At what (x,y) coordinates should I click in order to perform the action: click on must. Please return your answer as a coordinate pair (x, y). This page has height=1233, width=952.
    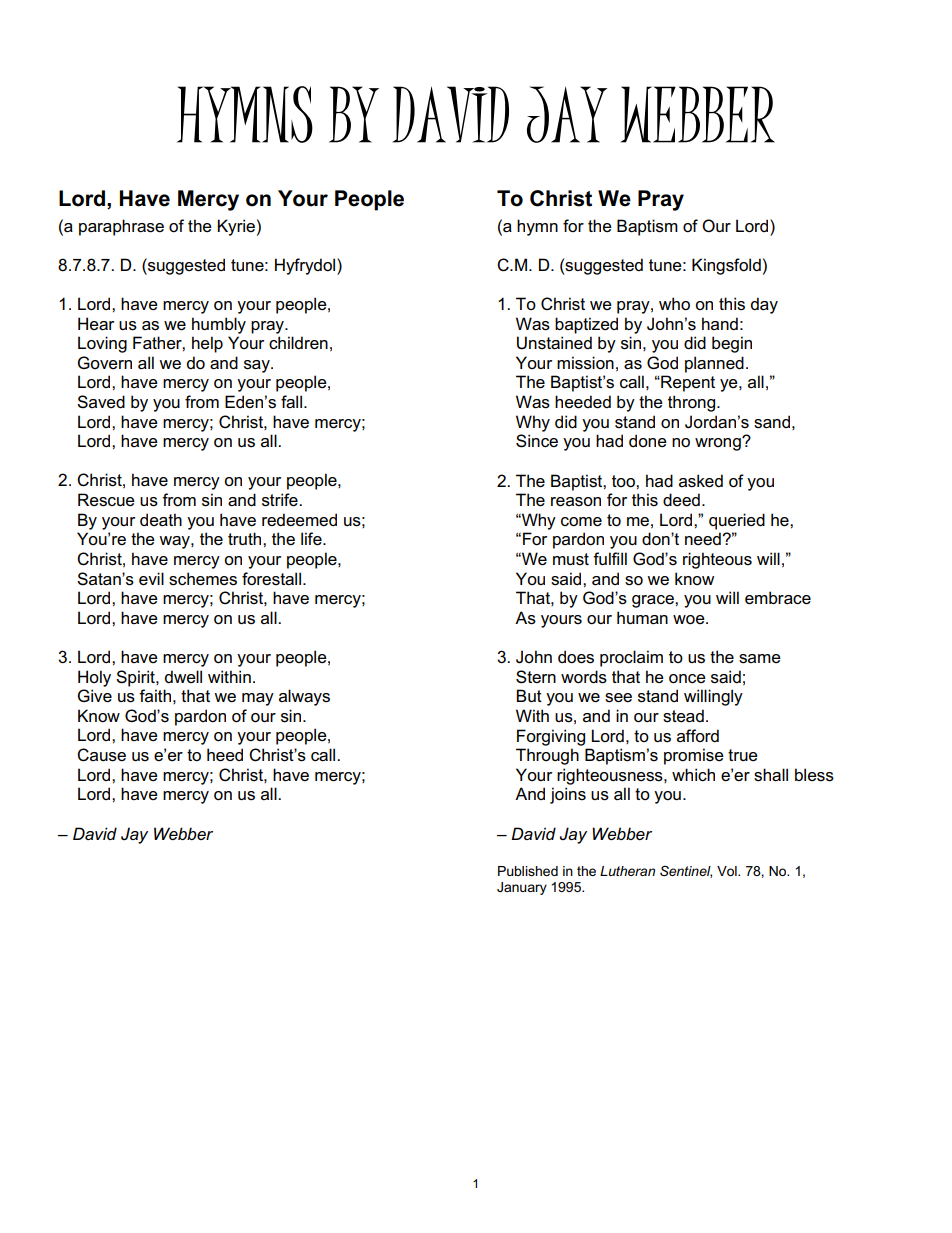
    Looking at the image, I should click on (571, 559).
